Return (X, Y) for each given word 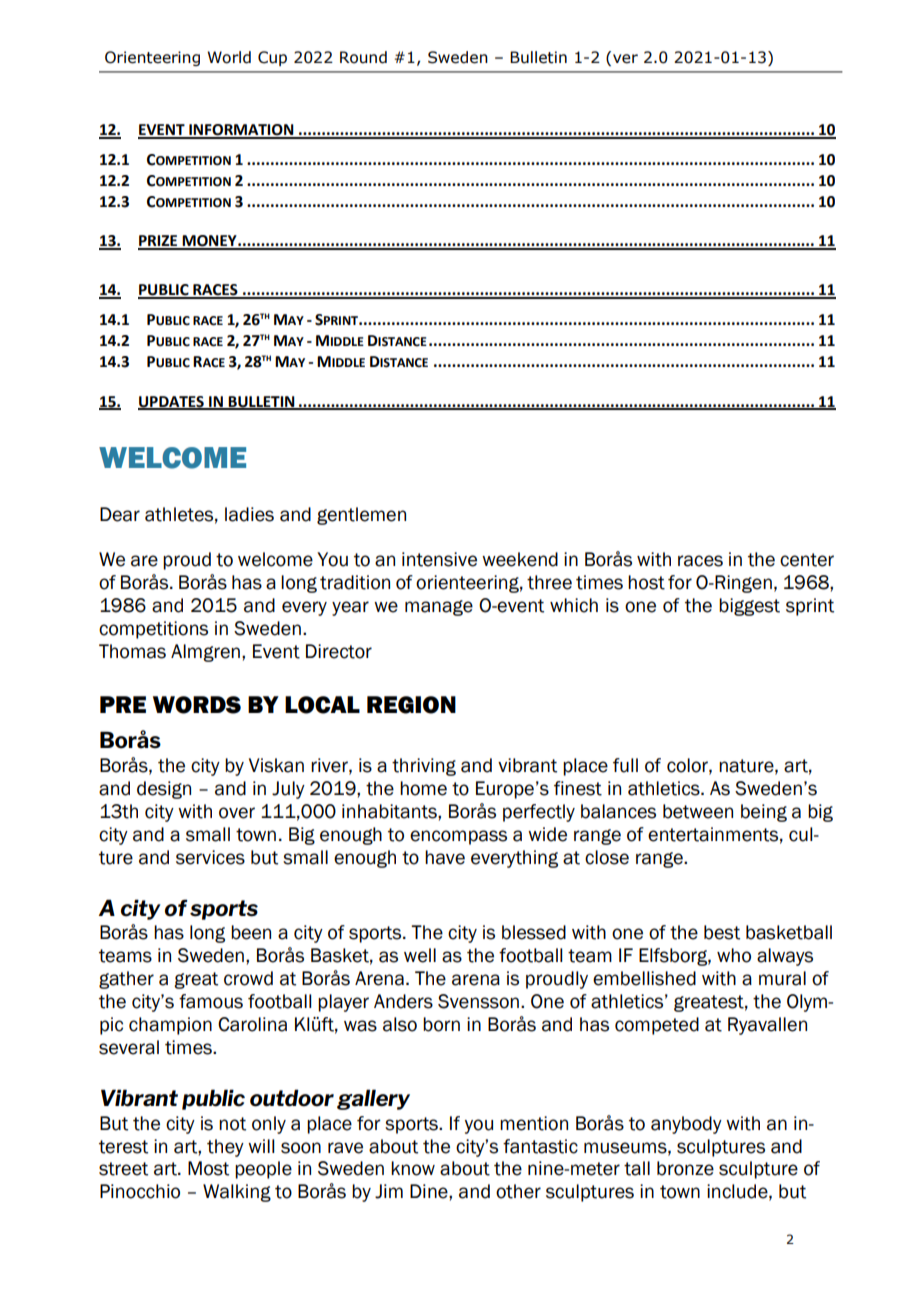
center (807, 560)
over (237, 813)
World (229, 57)
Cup (272, 58)
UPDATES (172, 402)
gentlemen (361, 516)
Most (208, 1168)
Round (363, 57)
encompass (458, 837)
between (698, 811)
